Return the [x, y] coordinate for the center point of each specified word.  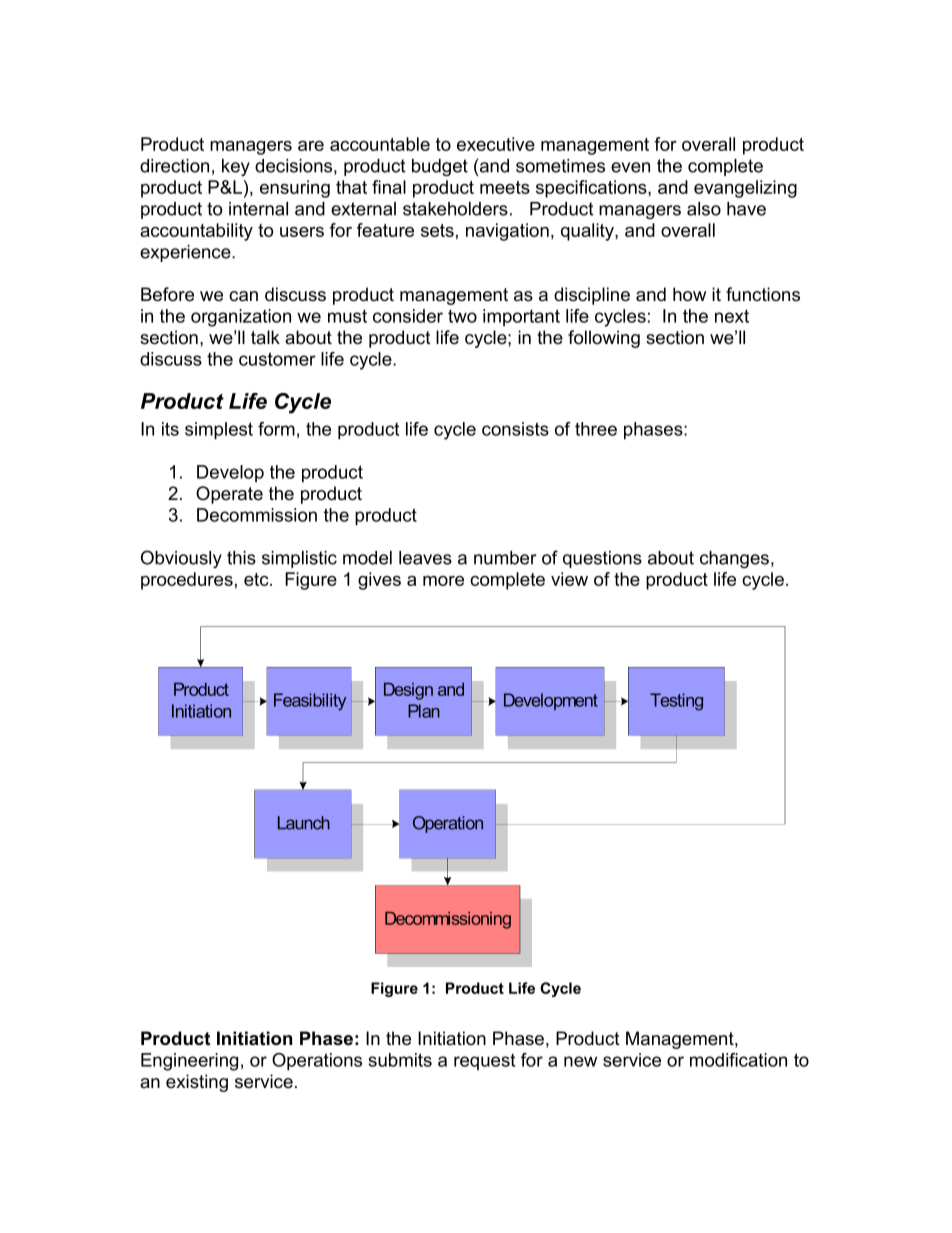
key [236, 167]
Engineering [189, 1062]
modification [738, 1060]
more [443, 581]
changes [736, 559]
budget [440, 167]
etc [257, 579]
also [704, 209]
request [484, 1062]
